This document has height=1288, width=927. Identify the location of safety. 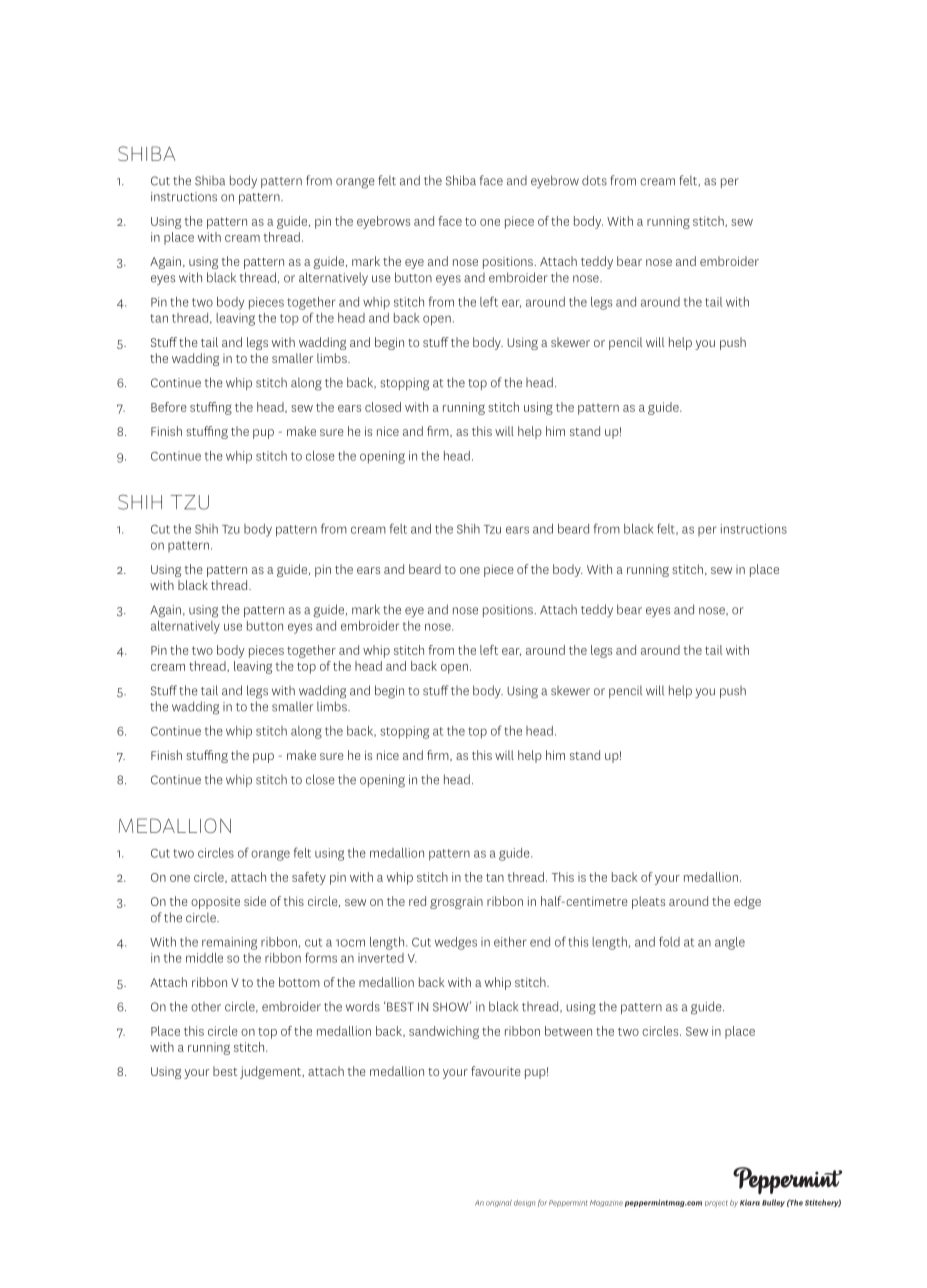
(309, 878).
